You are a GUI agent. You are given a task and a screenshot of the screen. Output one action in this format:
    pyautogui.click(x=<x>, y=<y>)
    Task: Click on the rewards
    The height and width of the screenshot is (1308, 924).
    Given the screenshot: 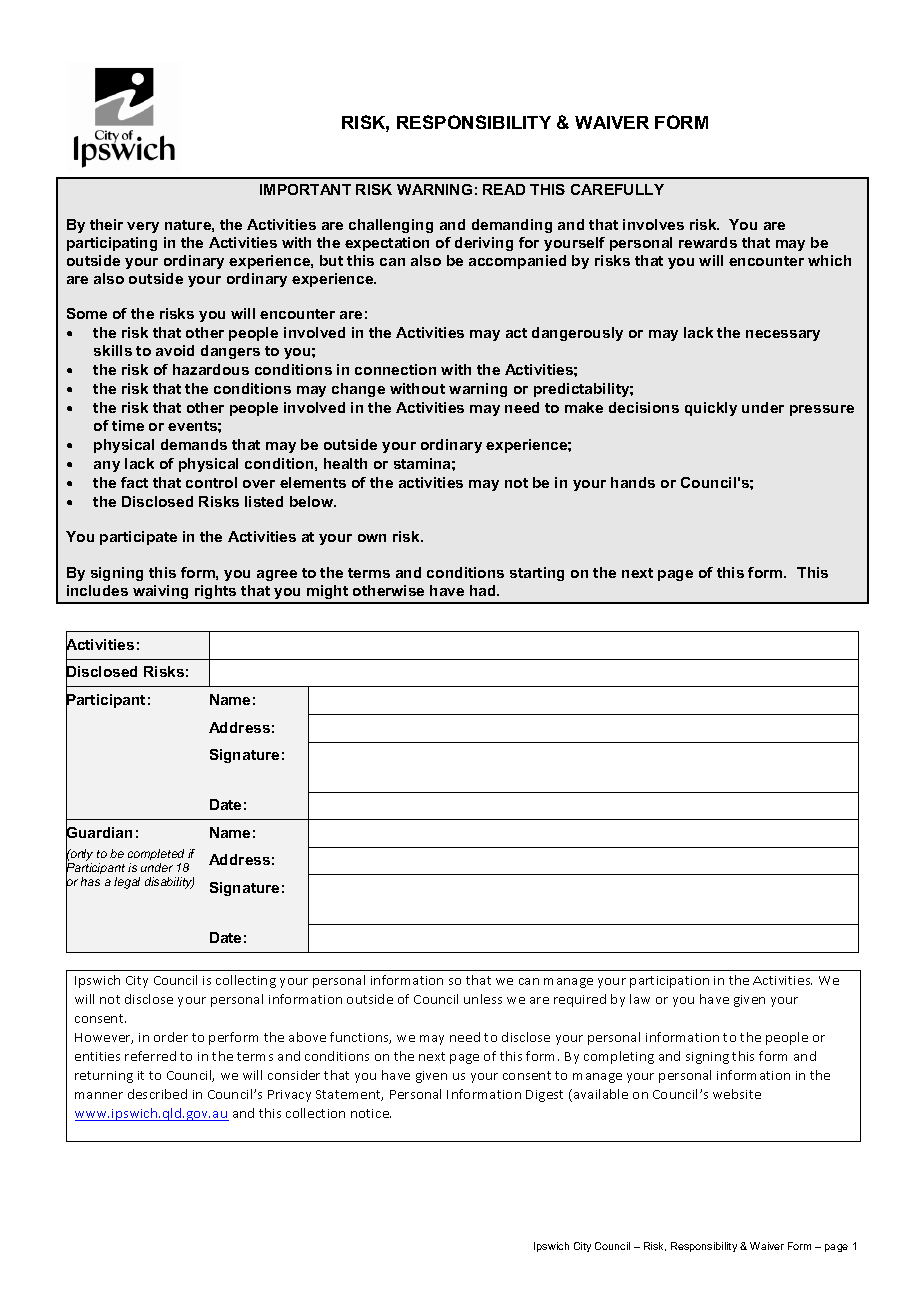 What is the action you would take?
    pyautogui.click(x=708, y=242)
